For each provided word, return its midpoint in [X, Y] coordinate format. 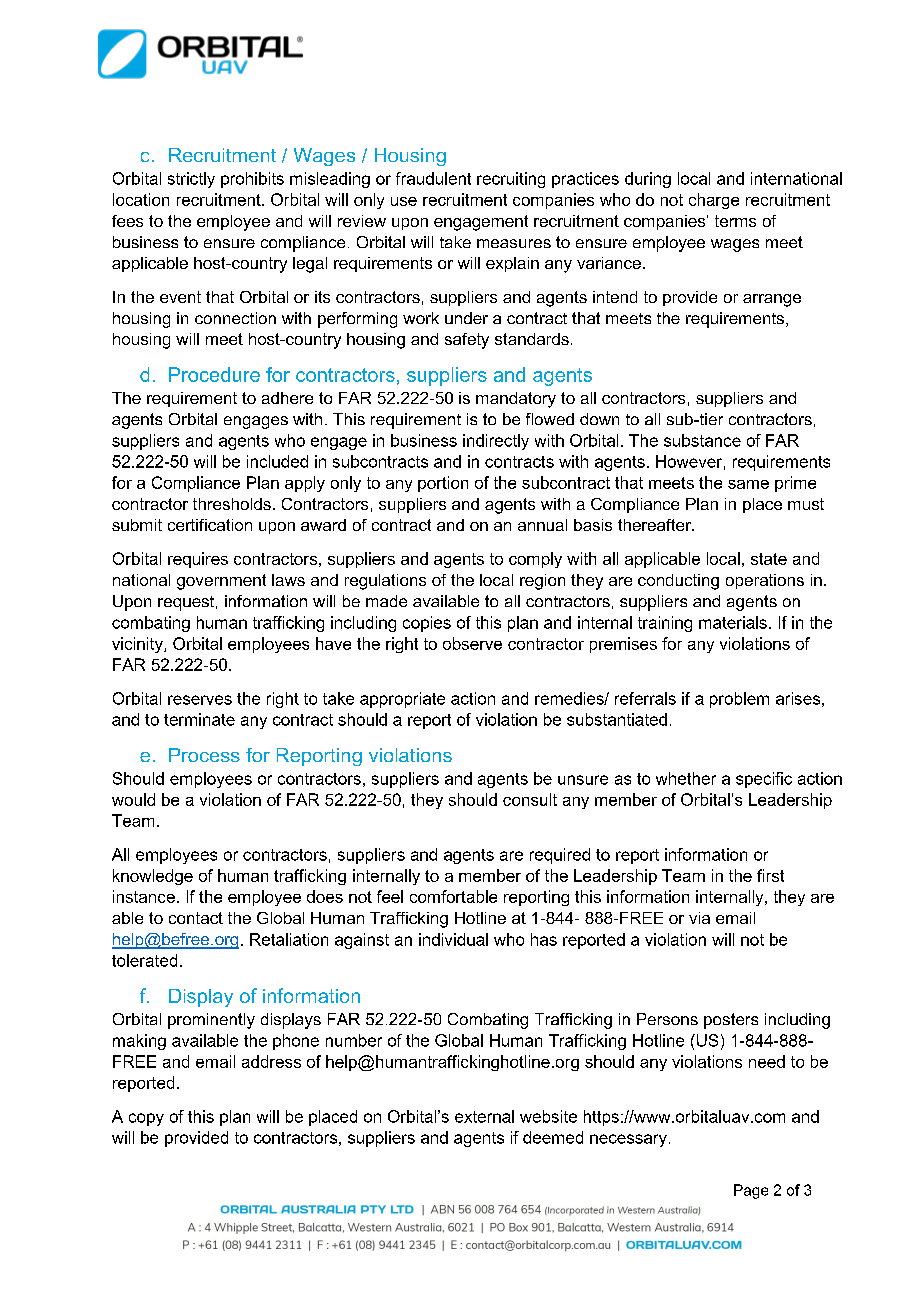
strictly [191, 180]
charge [714, 201]
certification [210, 525]
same [748, 484]
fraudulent [433, 178]
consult [530, 799]
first [770, 875]
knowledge [153, 877]
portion [443, 484]
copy [146, 1119]
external [484, 1116]
